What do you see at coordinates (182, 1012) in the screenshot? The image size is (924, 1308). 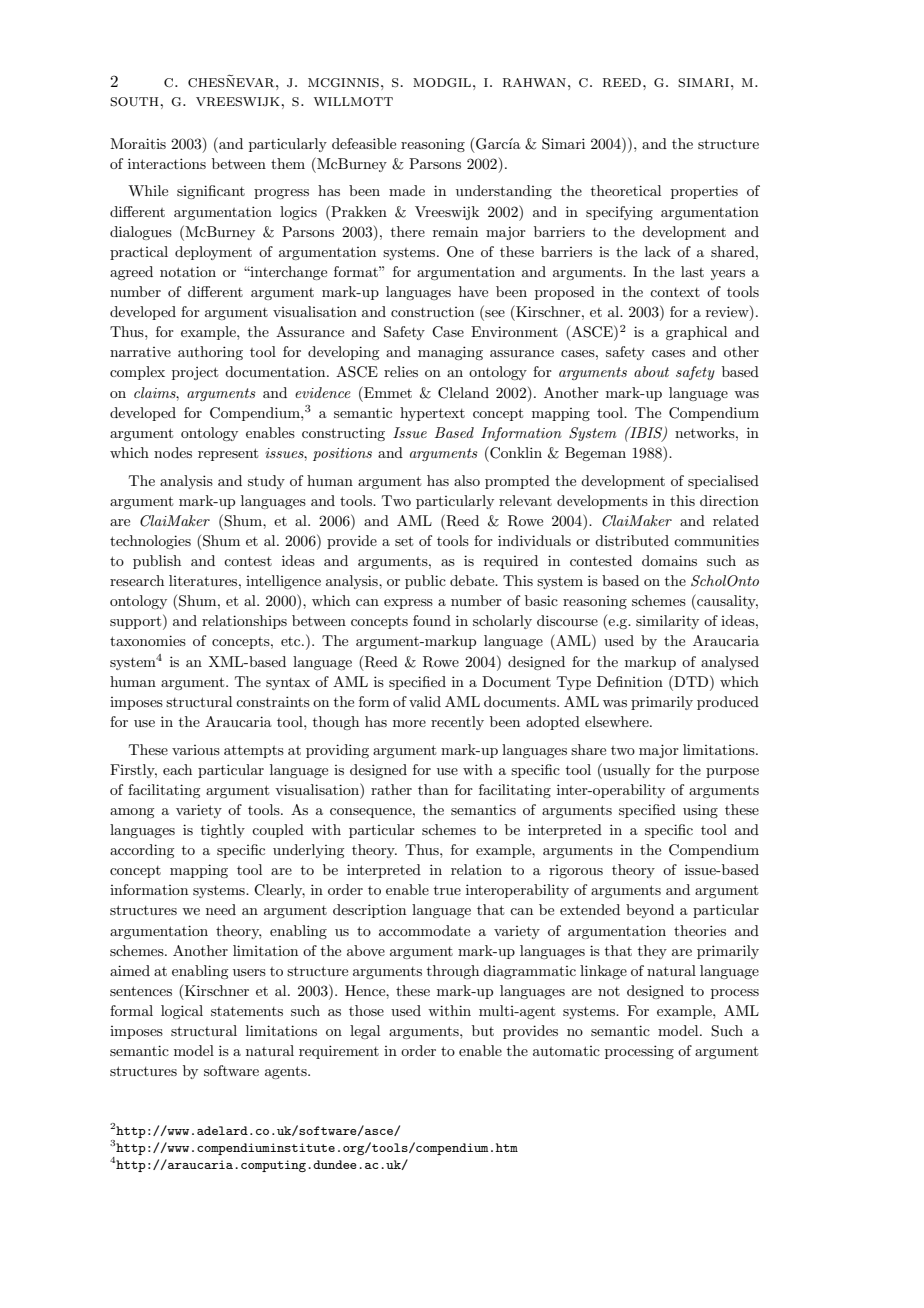 I see `logical` at bounding box center [182, 1012].
